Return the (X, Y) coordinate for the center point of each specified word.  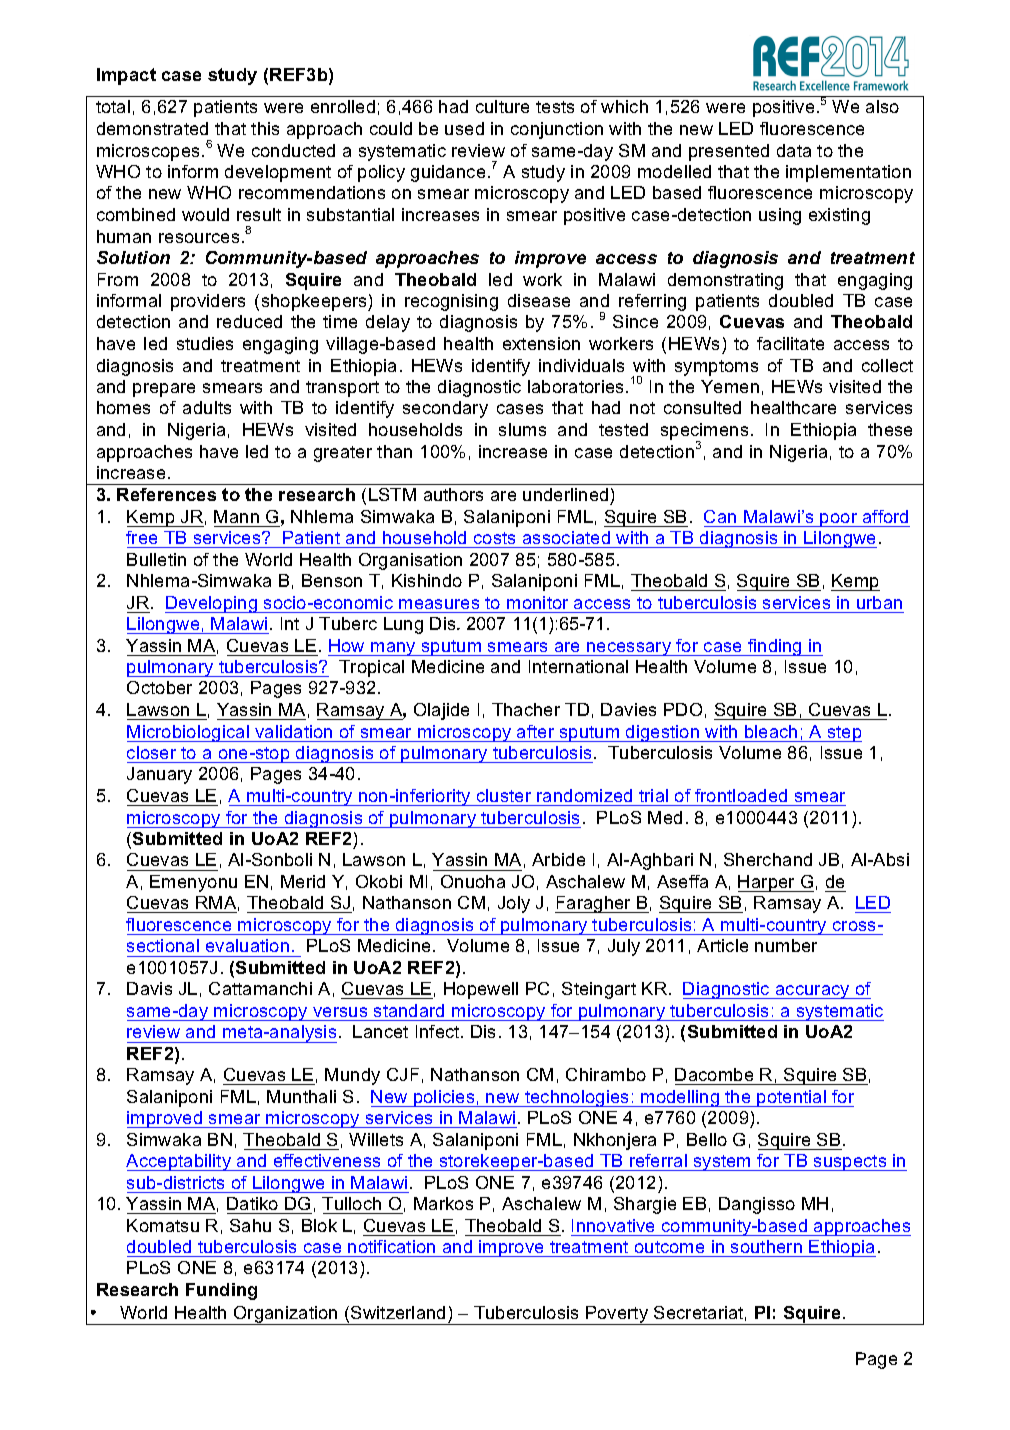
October (159, 687)
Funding (221, 1291)
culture (502, 106)
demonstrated (152, 128)
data (794, 150)
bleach (771, 731)
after (535, 731)
